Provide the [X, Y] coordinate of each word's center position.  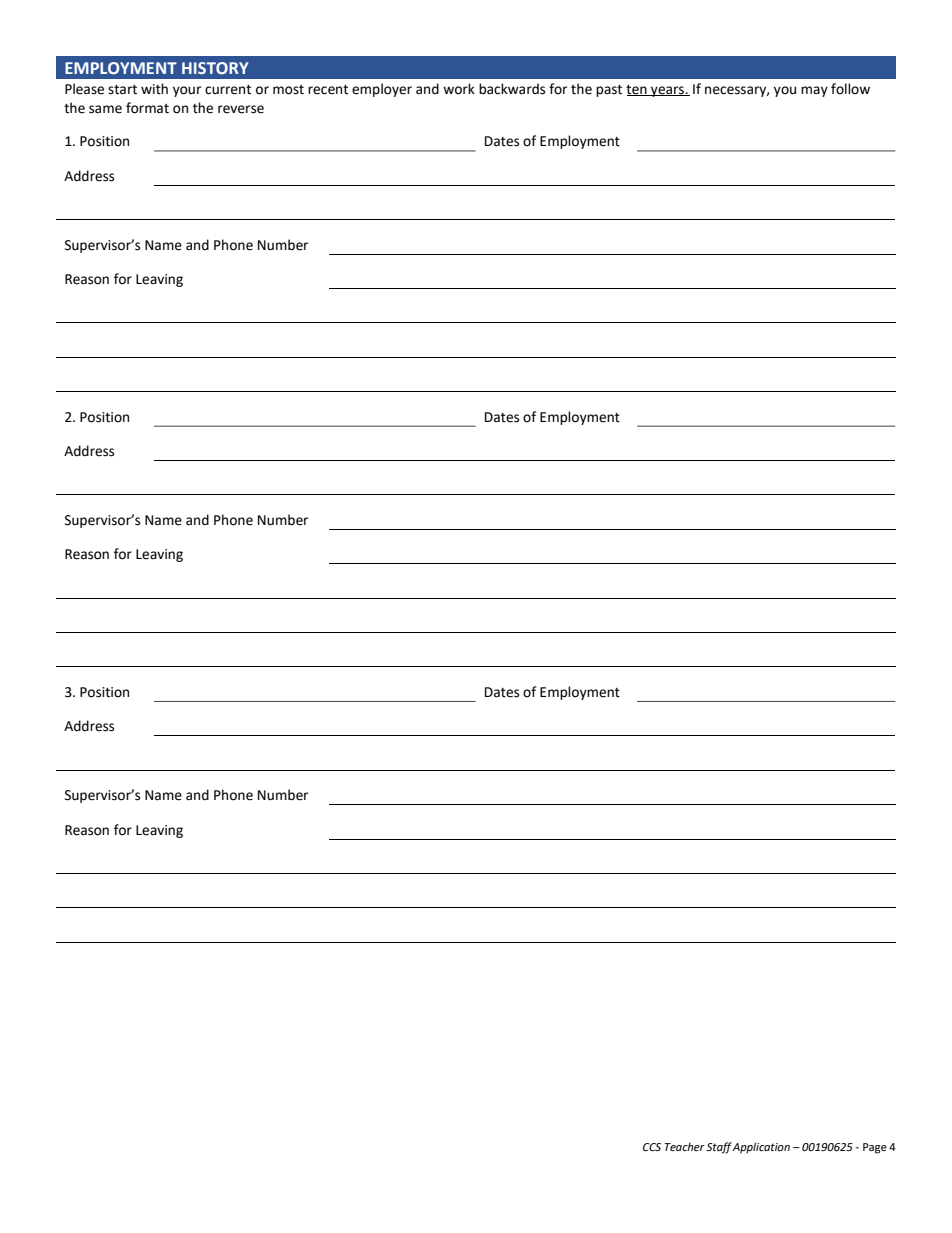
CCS [652, 1147]
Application [761, 1148]
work [459, 89]
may [814, 91]
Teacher [684, 1146]
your [187, 91]
